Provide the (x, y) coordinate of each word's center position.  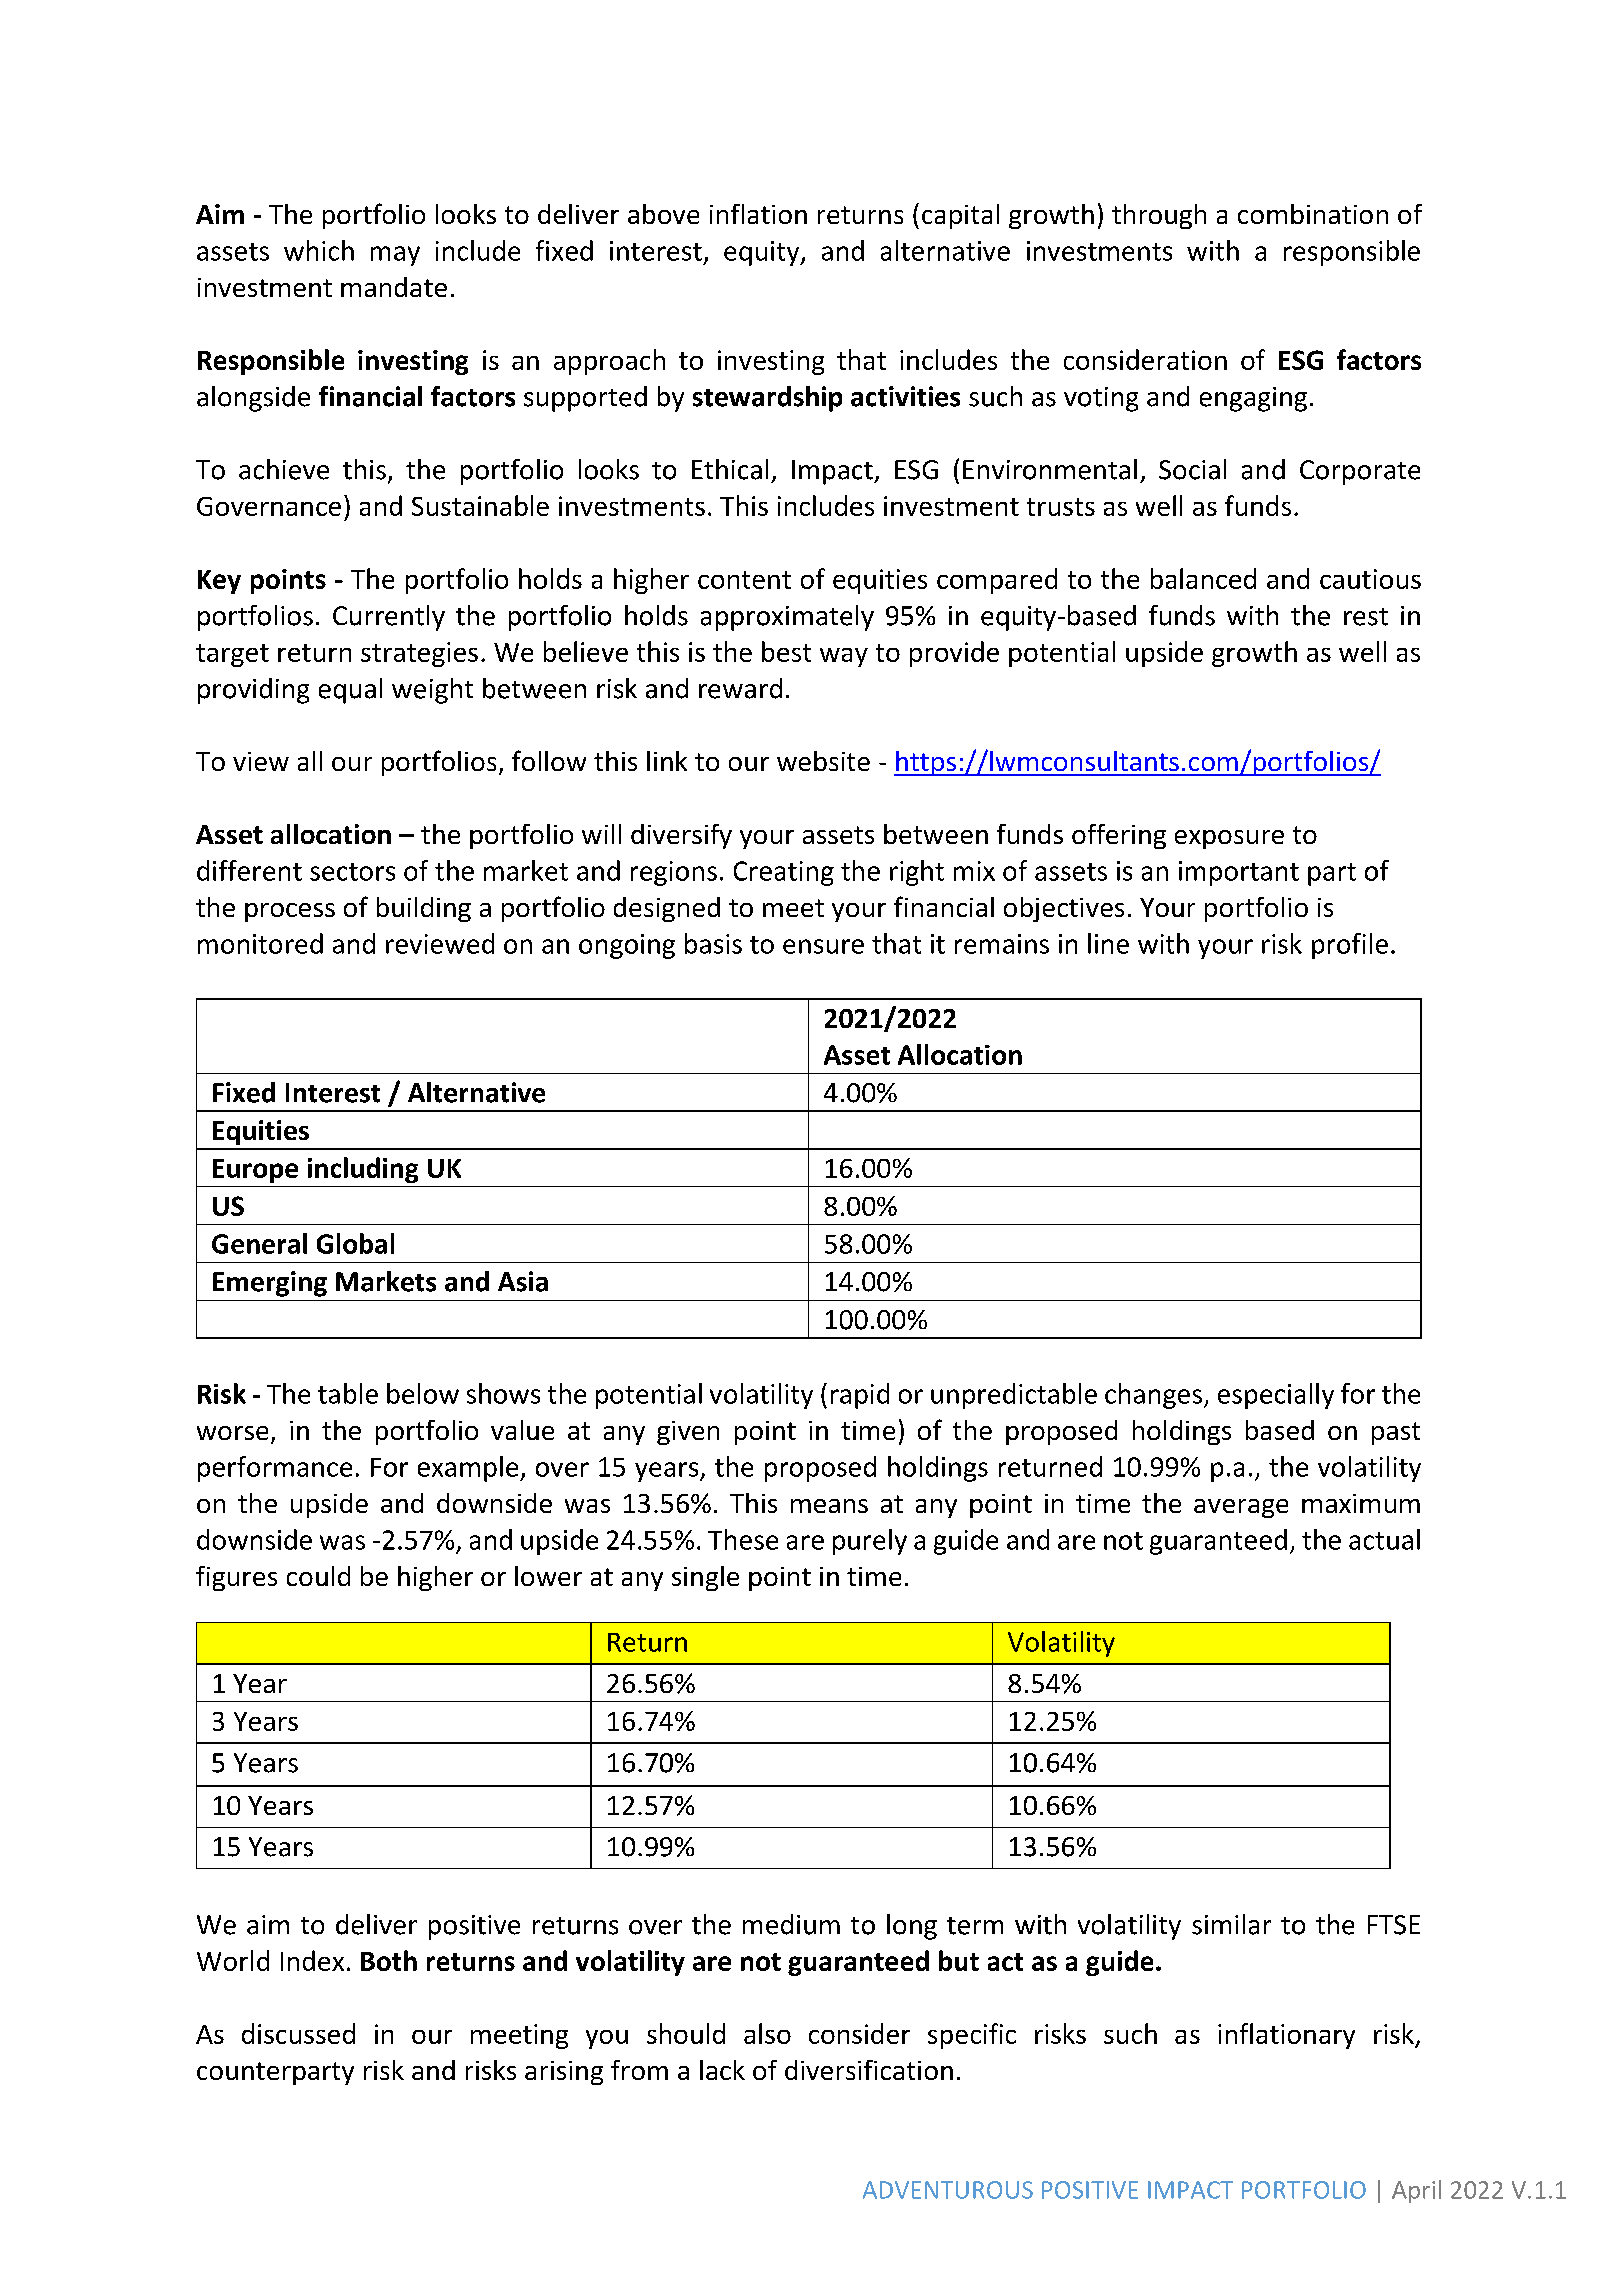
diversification (869, 2070)
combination (1313, 214)
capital (960, 216)
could (318, 1576)
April (1416, 2191)
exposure (1229, 839)
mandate (394, 287)
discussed (298, 2033)
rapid (860, 1396)
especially (1276, 1396)
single (705, 1578)
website (823, 761)
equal (350, 691)
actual (1384, 1539)
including (363, 1170)
